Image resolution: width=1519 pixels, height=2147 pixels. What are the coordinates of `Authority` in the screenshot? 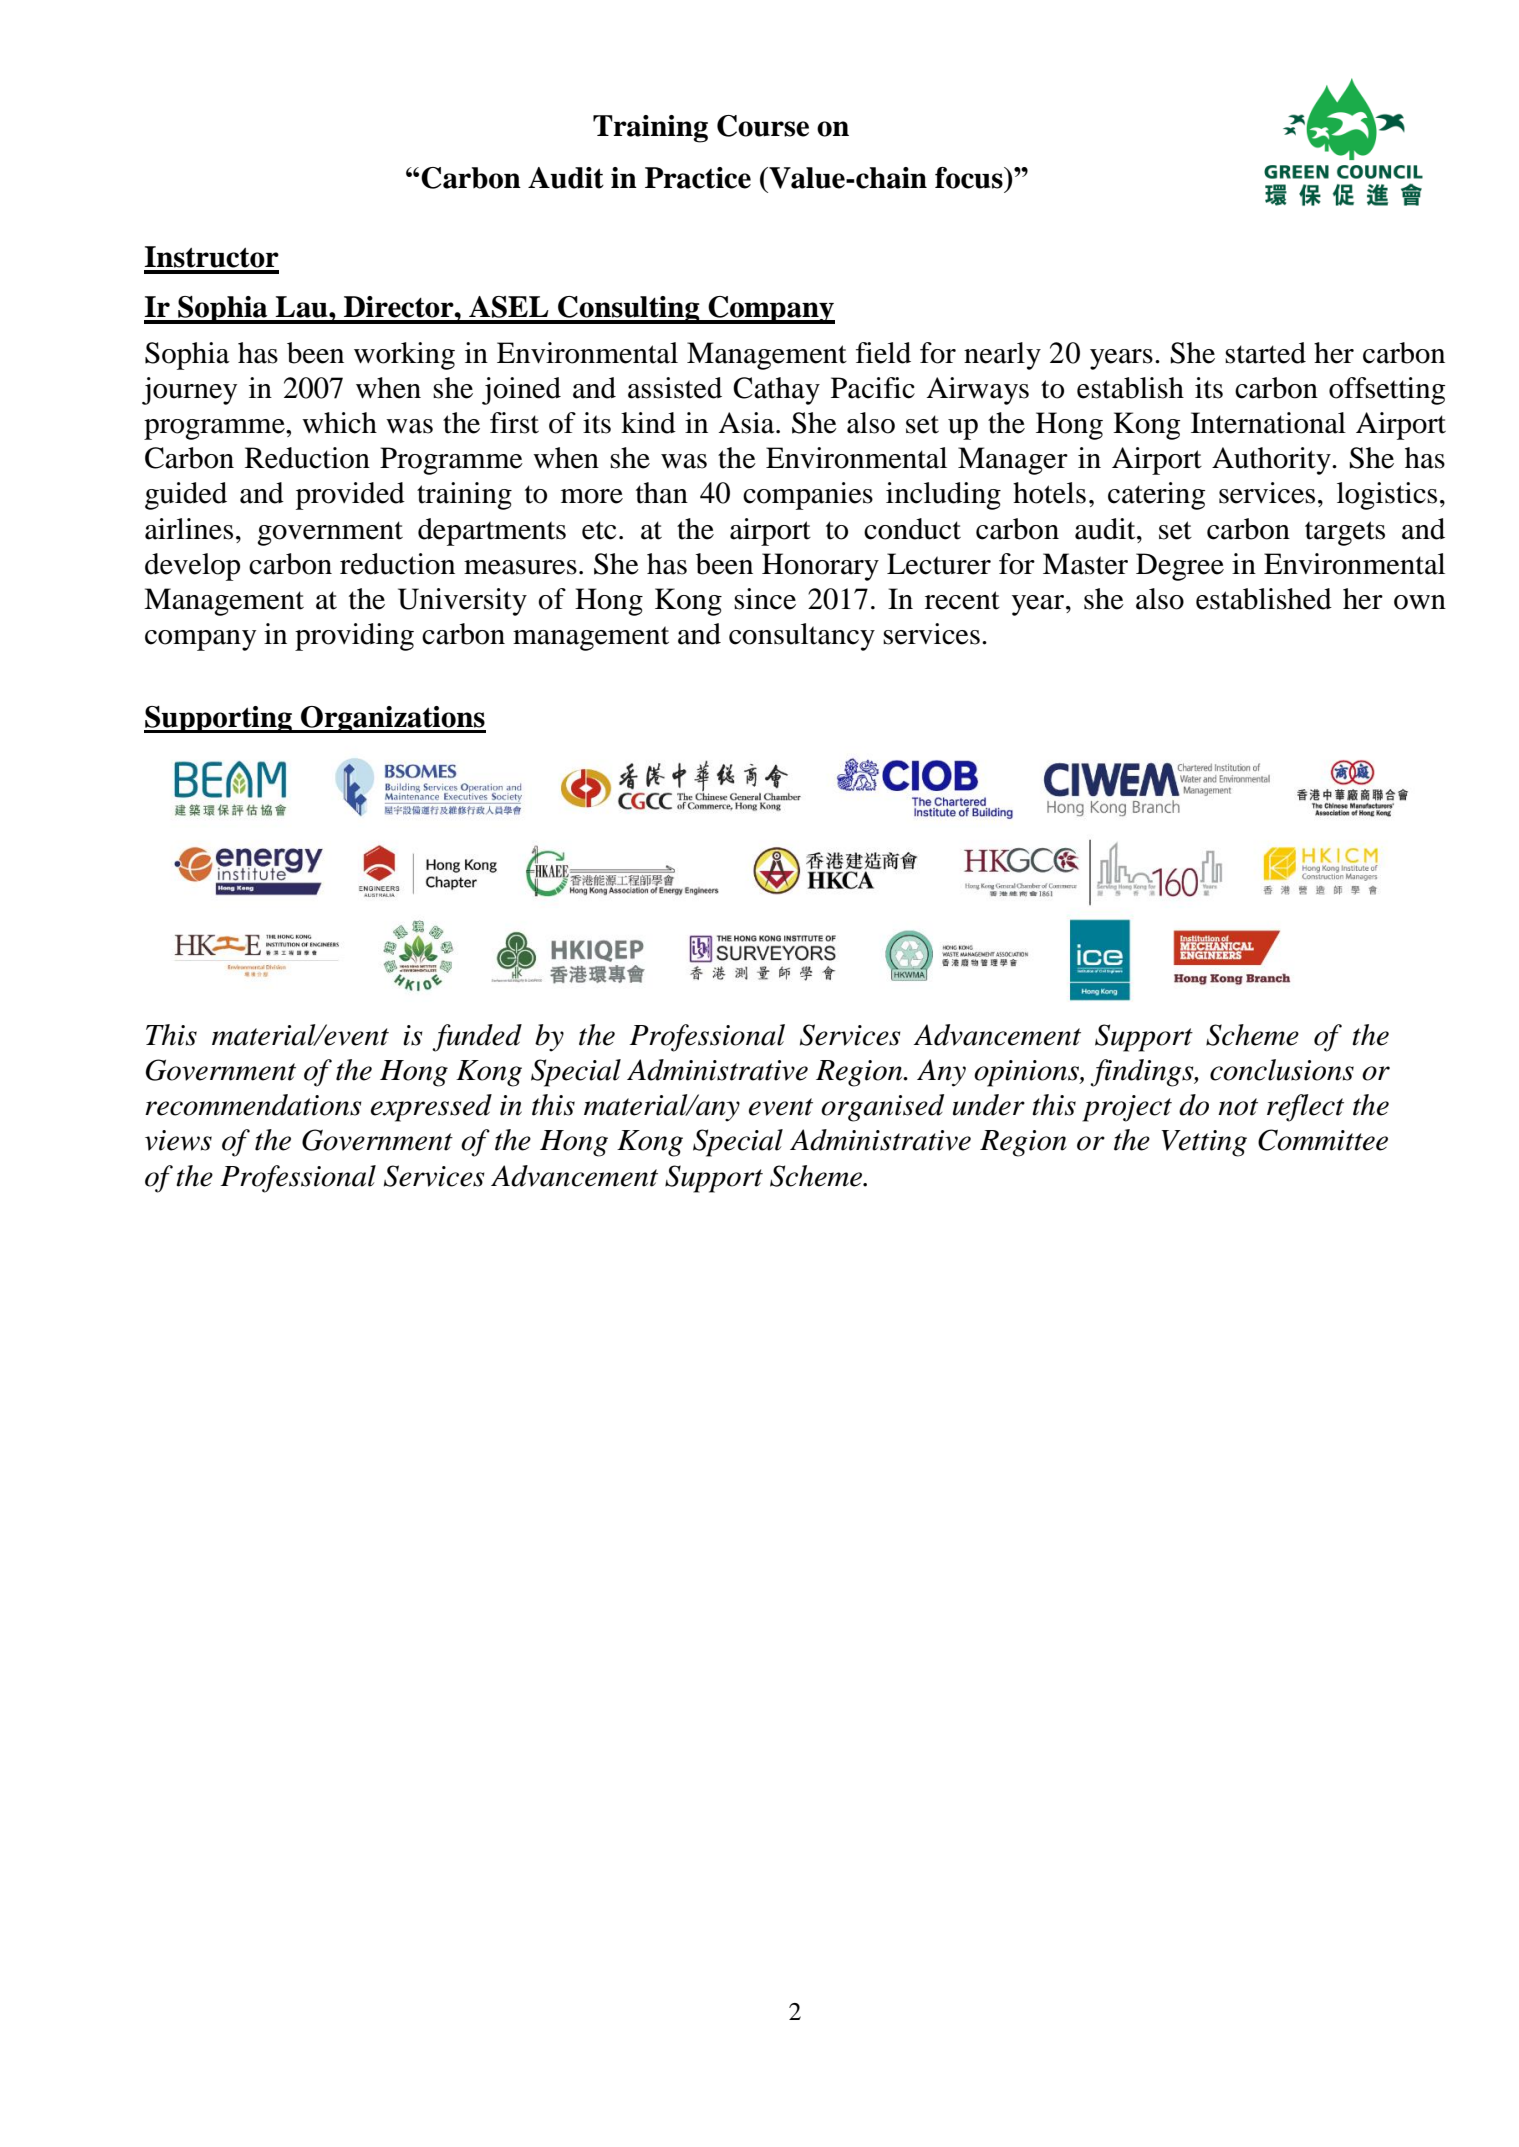 It's located at (1272, 461).
